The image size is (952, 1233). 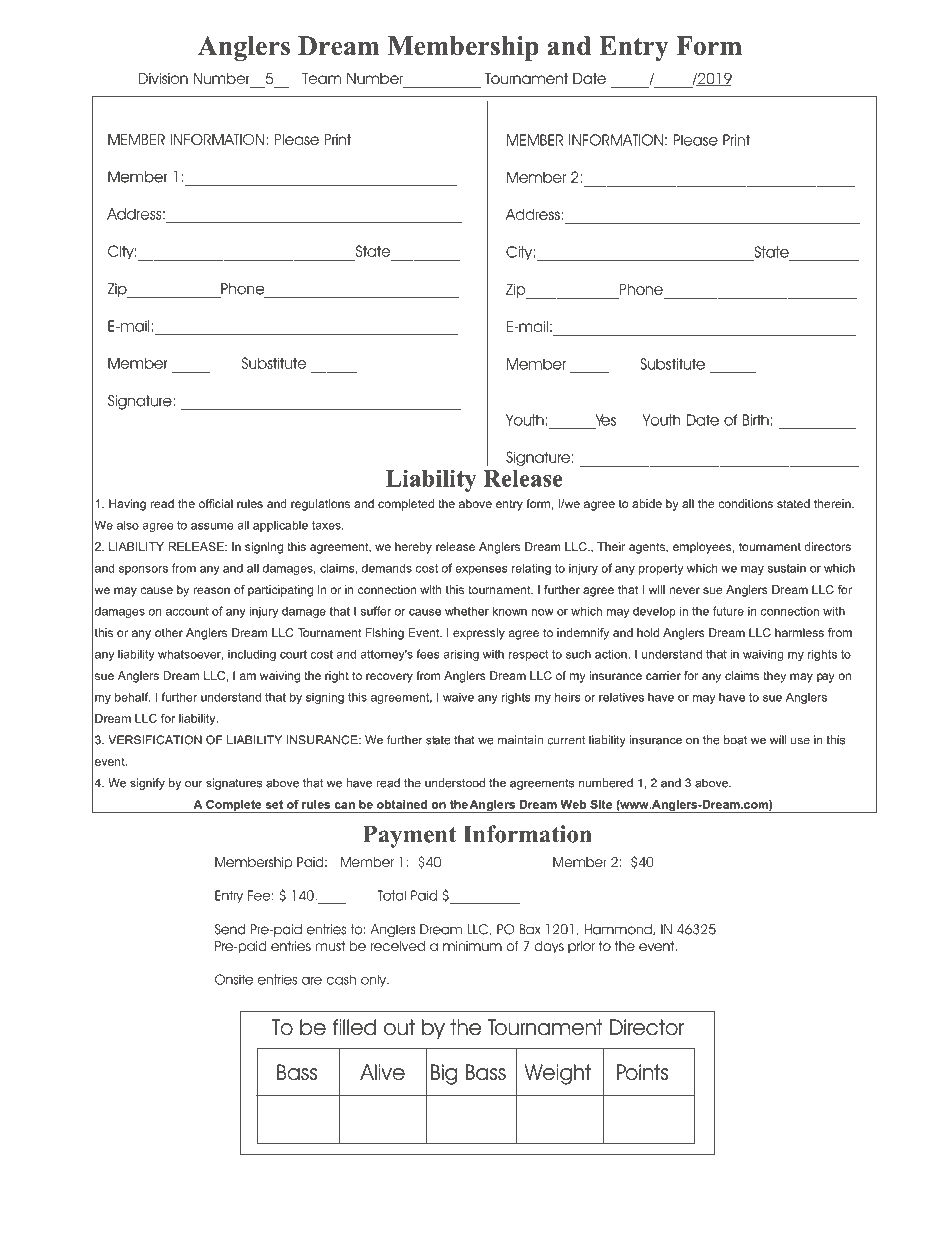 I want to click on Birth, so click(x=756, y=420).
